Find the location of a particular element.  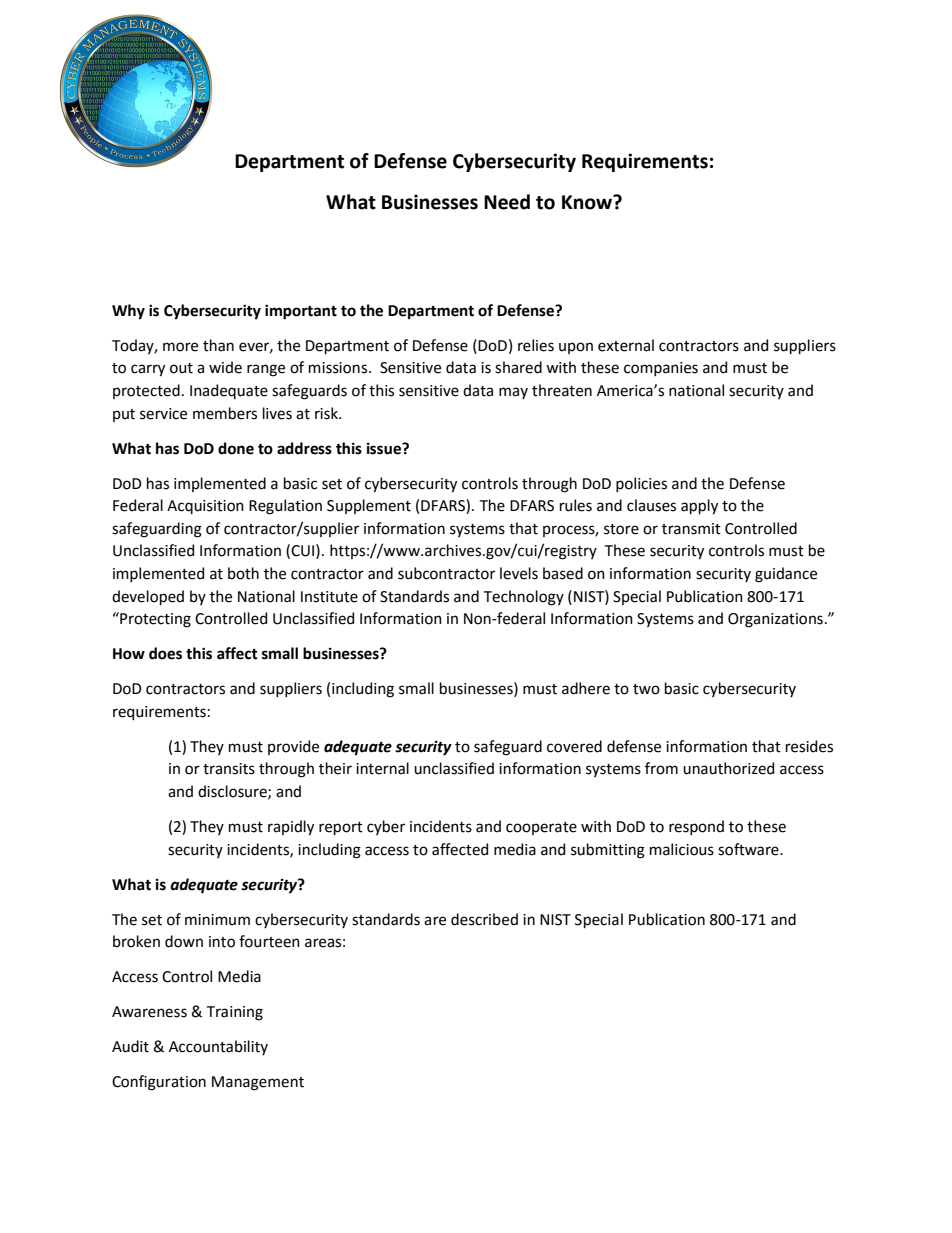

Need is located at coordinates (507, 202).
